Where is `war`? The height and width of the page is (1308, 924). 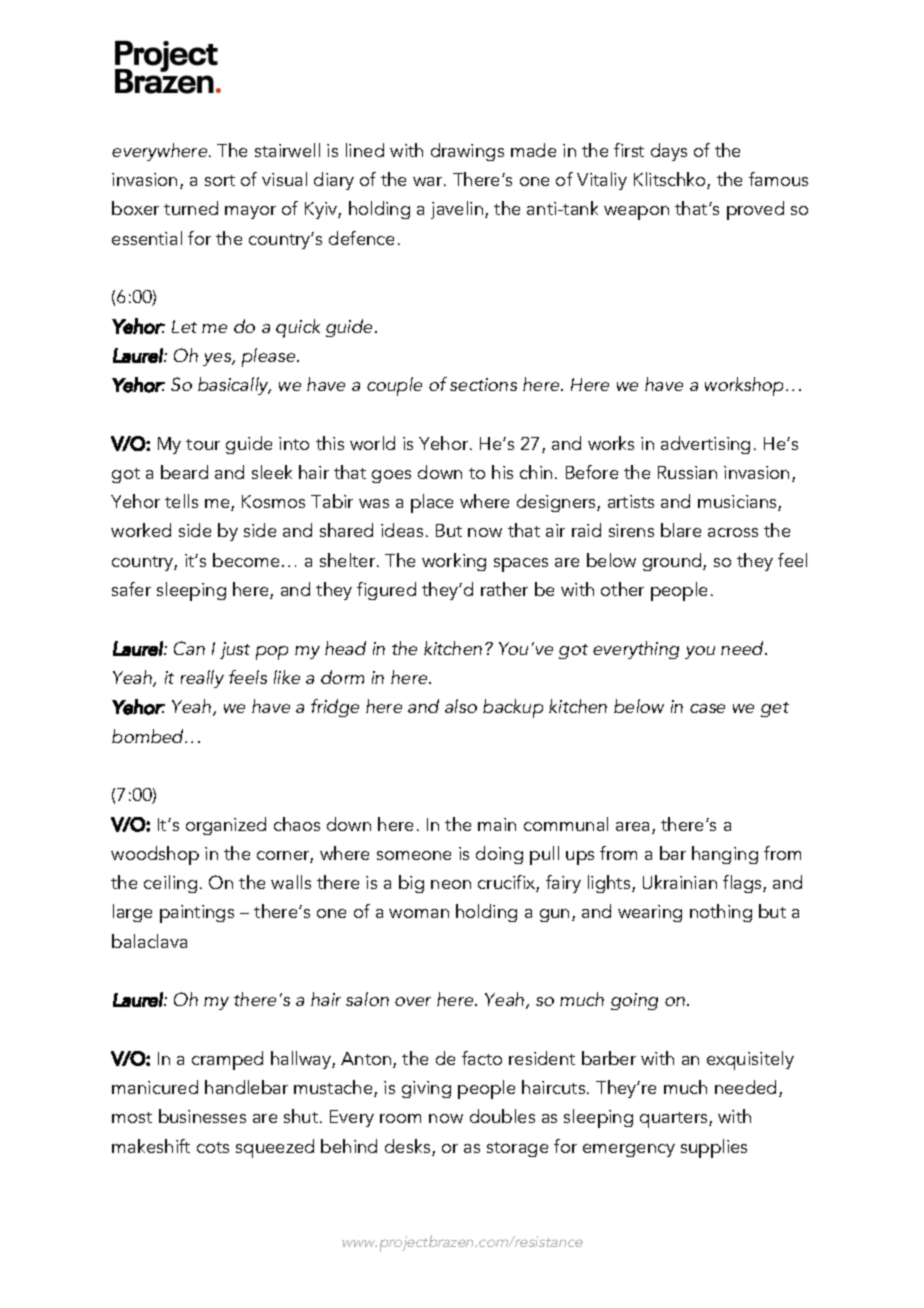 war is located at coordinates (429, 181).
